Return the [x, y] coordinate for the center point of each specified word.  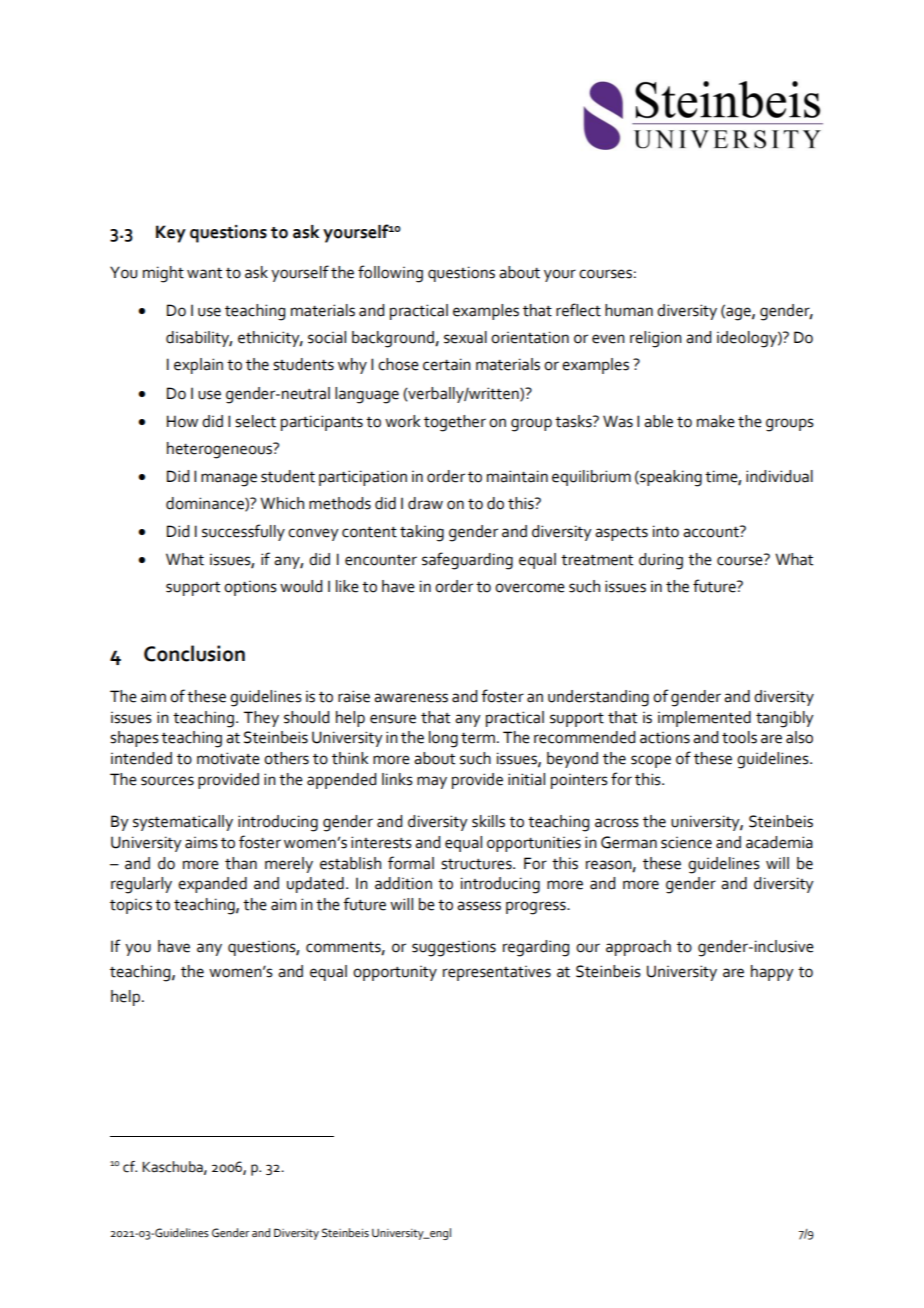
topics [131, 906]
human [629, 310]
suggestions [454, 949]
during [661, 561]
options [250, 588]
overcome [530, 588]
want [204, 273]
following [390, 274]
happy [772, 973]
